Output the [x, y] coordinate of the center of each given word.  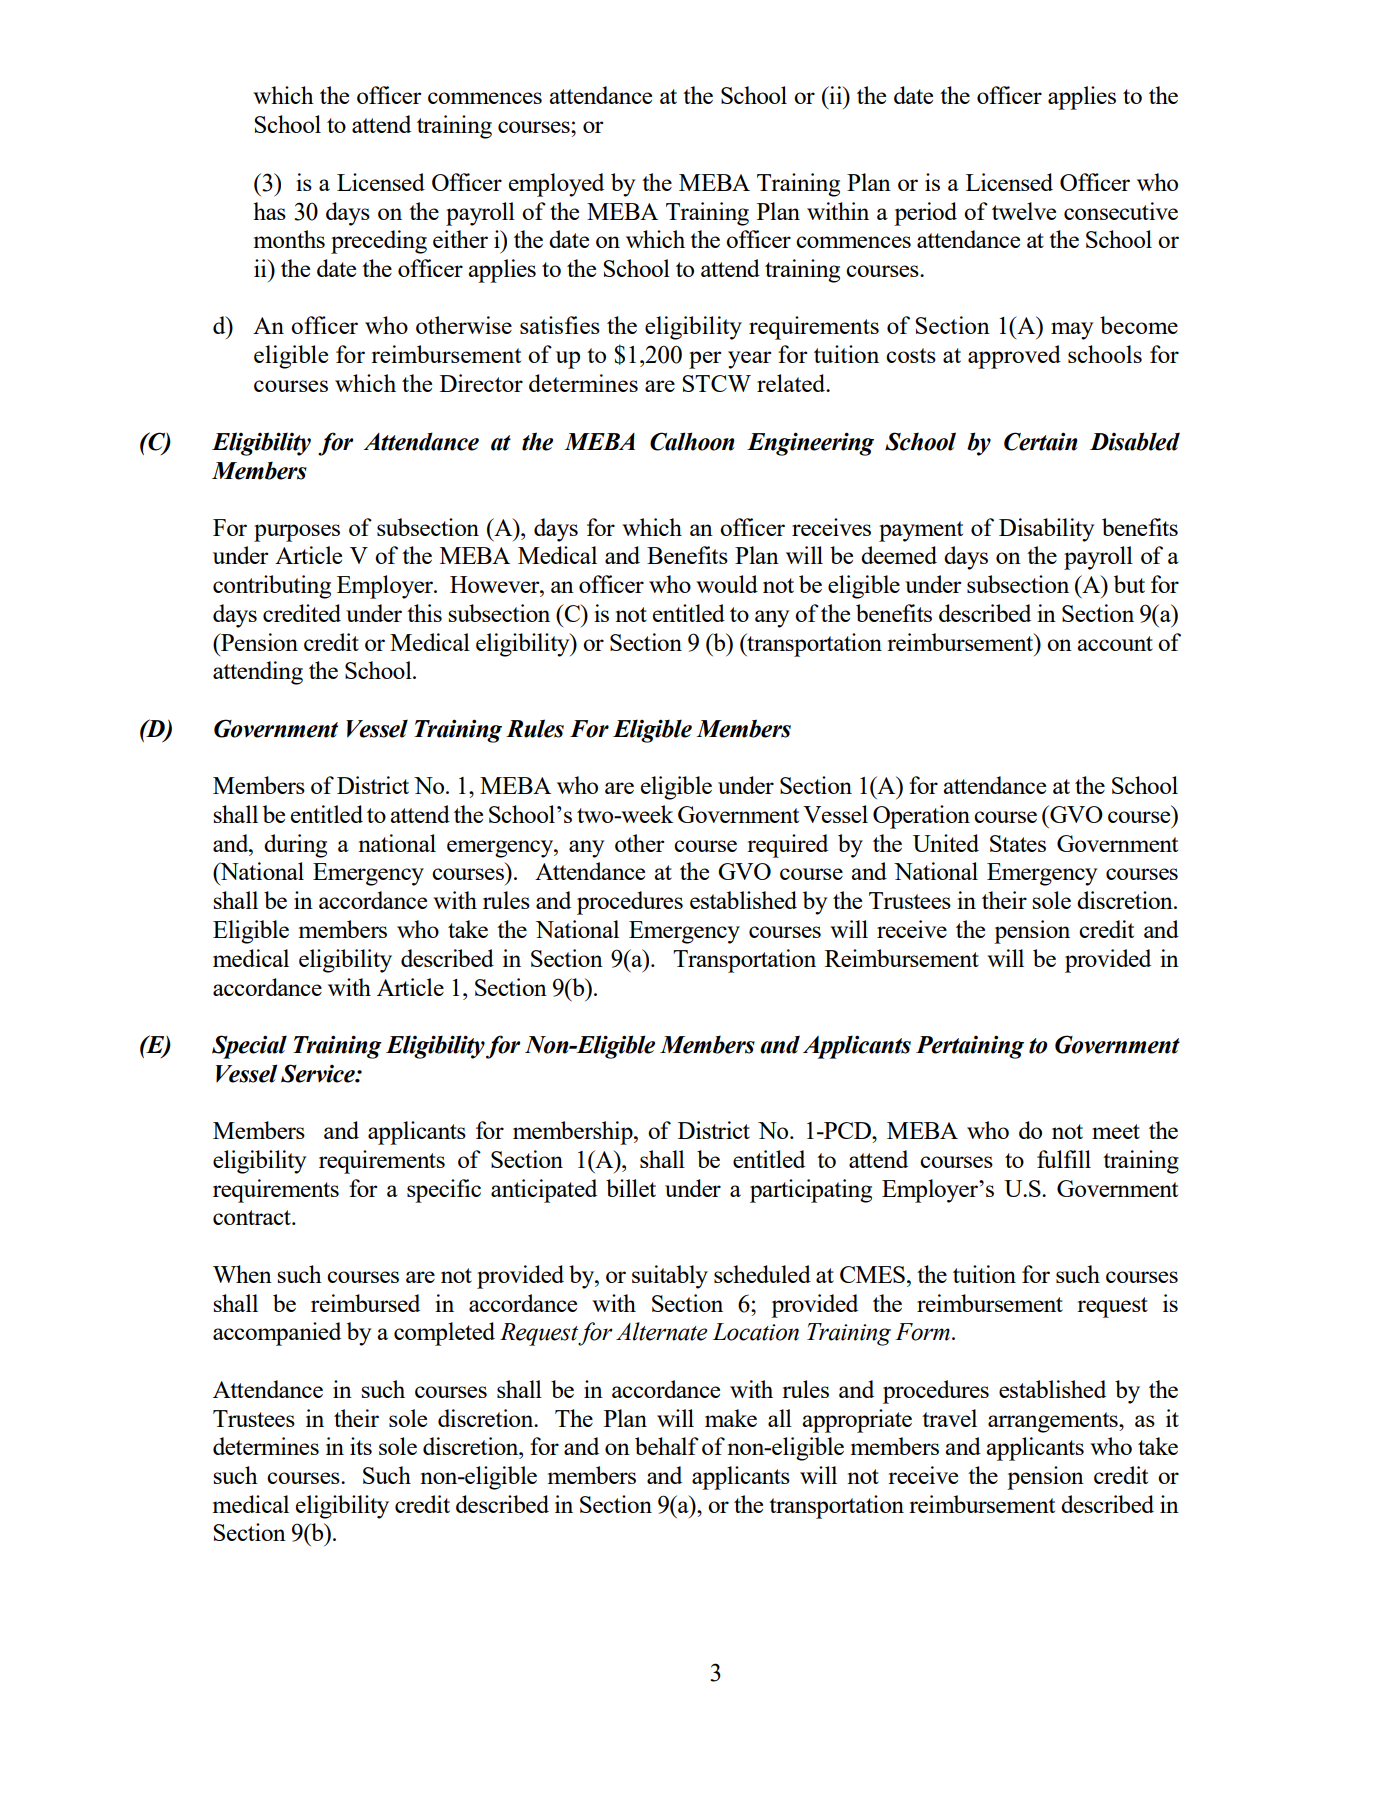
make [731, 1418]
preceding [379, 242]
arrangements [1054, 1422]
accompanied [277, 1334]
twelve [1024, 211]
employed [556, 185]
